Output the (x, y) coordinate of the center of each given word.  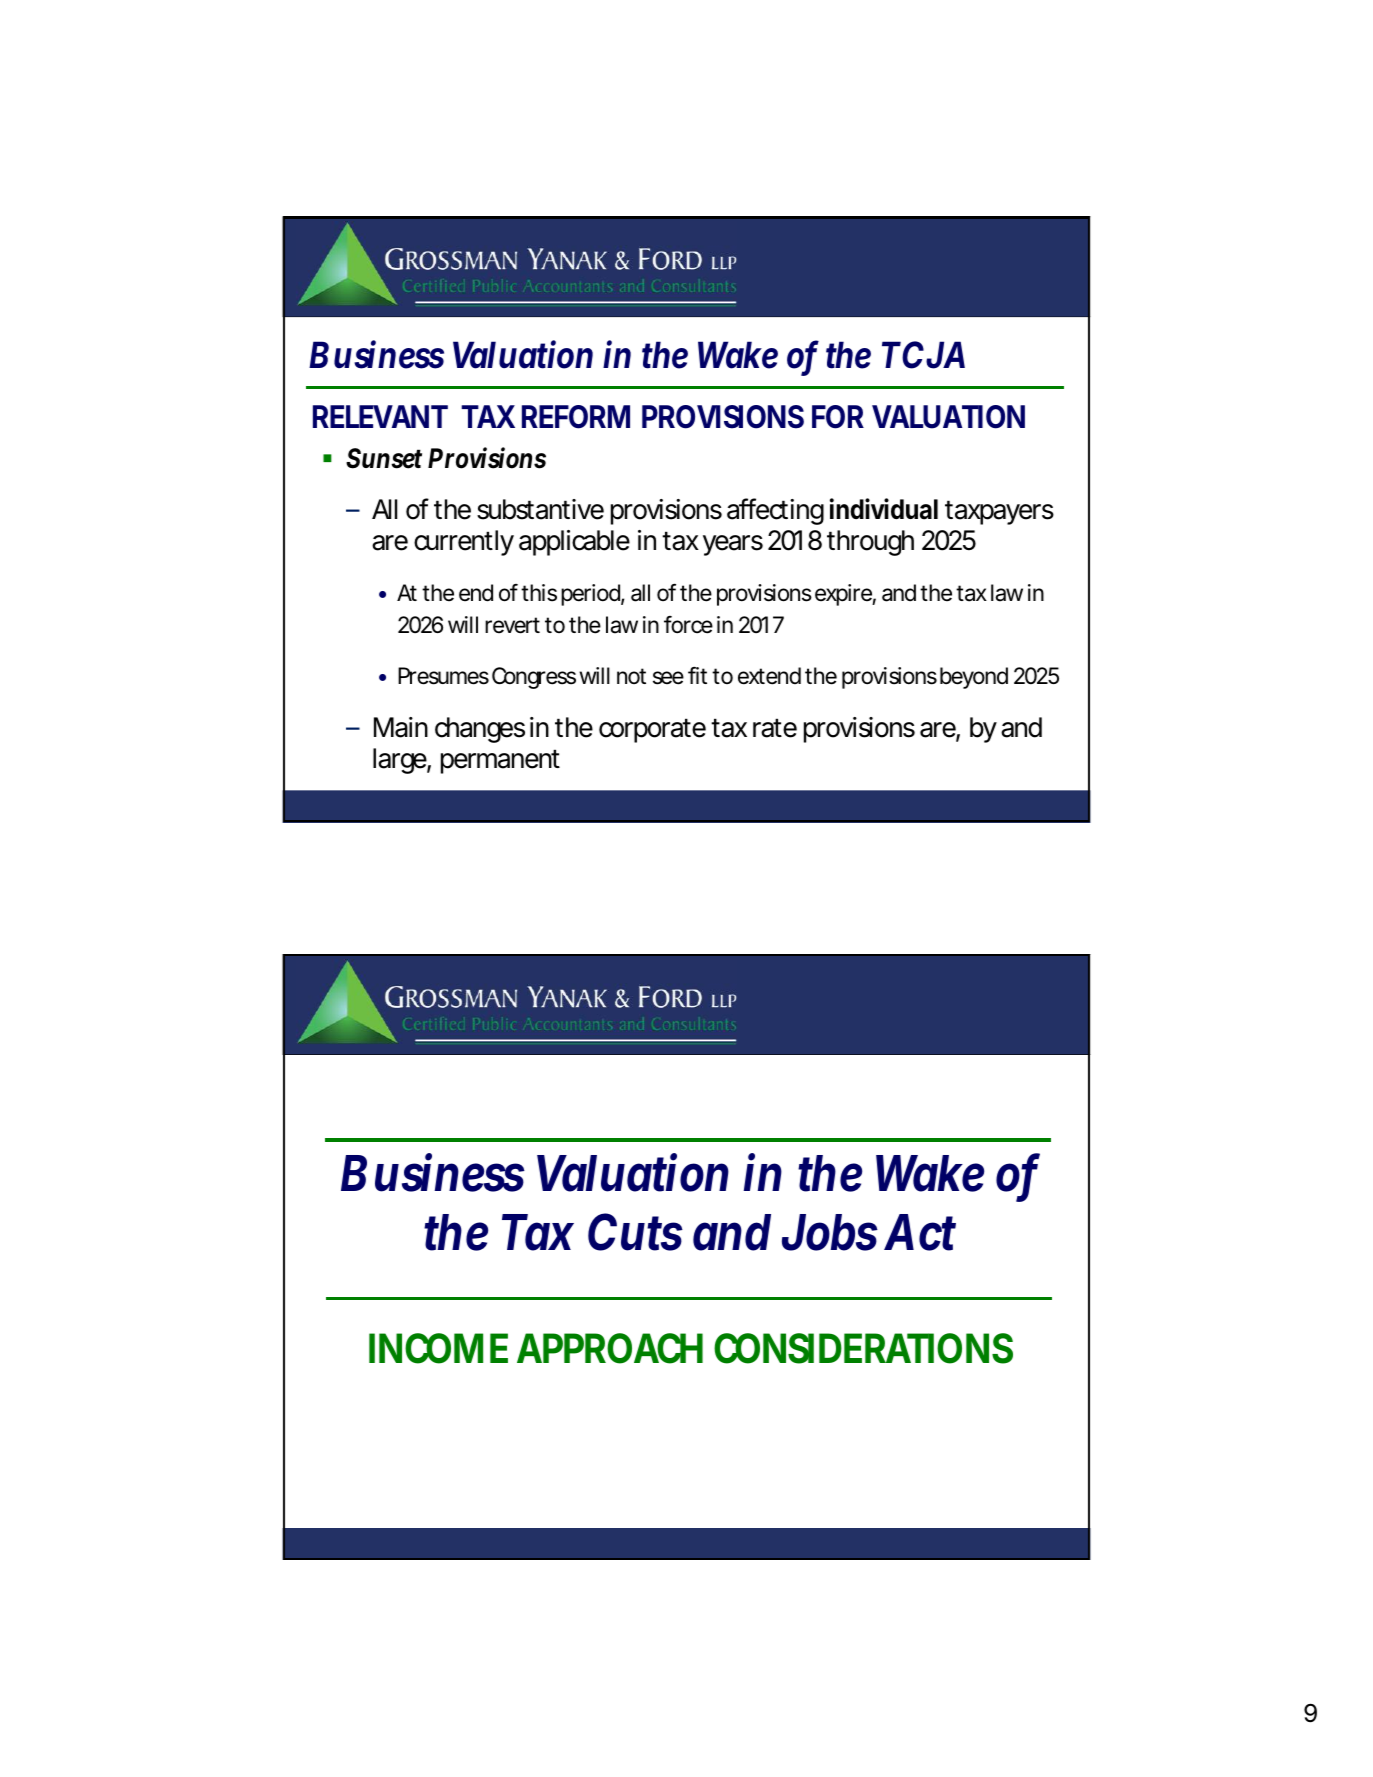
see (668, 678)
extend (769, 676)
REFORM (576, 417)
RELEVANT (380, 416)
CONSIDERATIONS (863, 1348)
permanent (500, 761)
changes (480, 730)
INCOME (438, 1348)
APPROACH (610, 1348)
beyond (974, 678)
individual (884, 509)
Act (920, 1233)
